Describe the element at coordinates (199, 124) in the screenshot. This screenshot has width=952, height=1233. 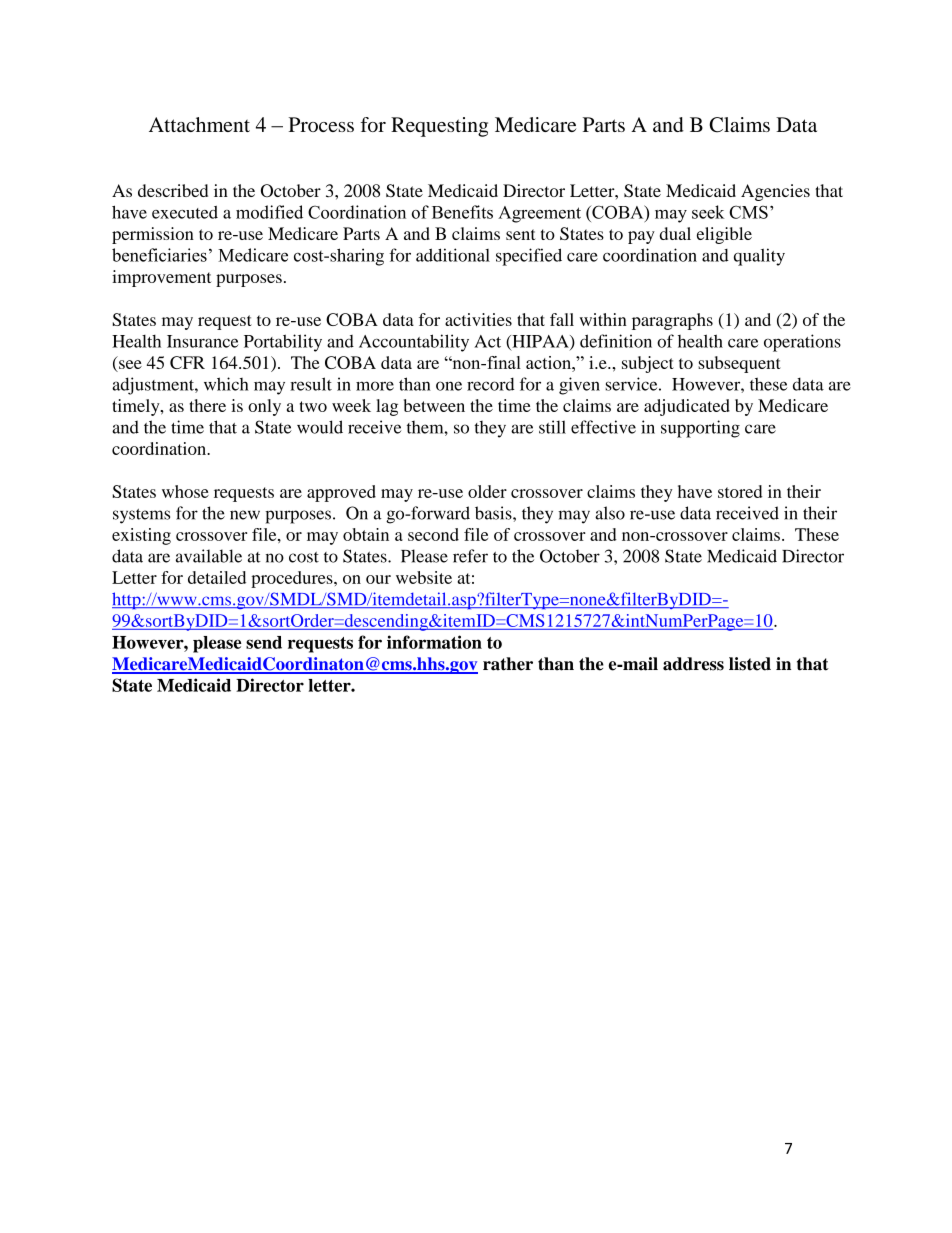
I see `Attachment` at that location.
